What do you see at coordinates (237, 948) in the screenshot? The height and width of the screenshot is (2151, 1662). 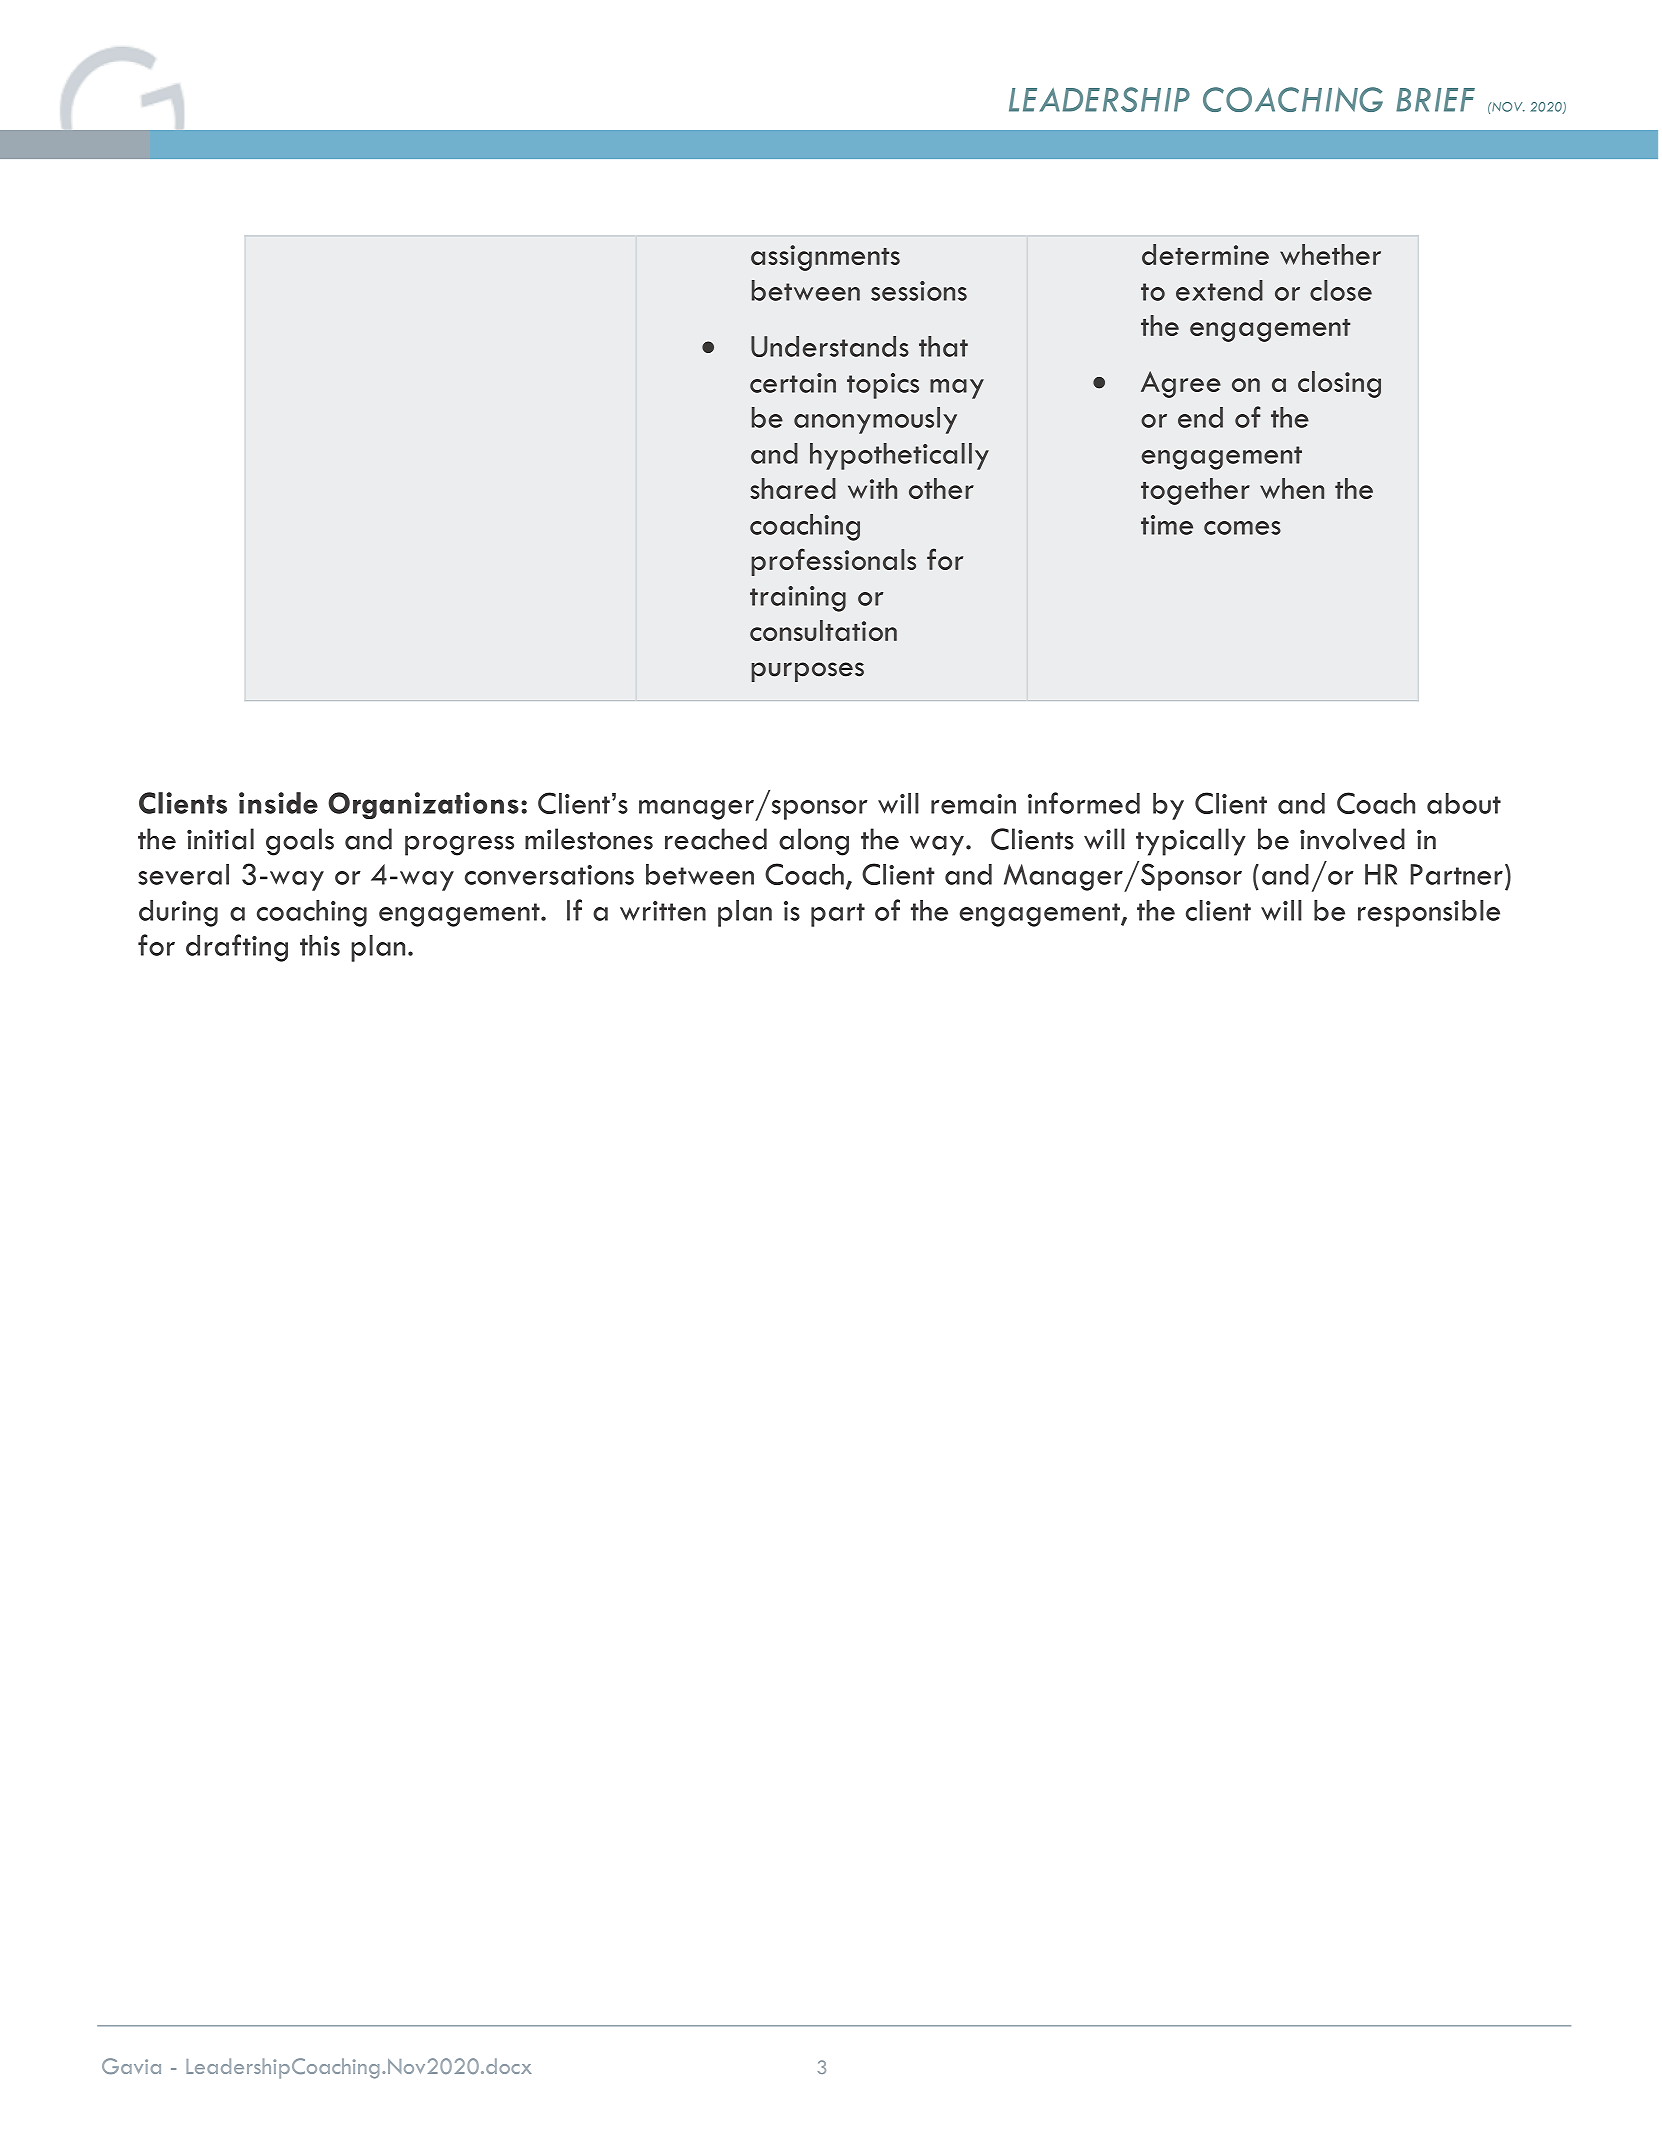 I see `drafting` at bounding box center [237, 948].
